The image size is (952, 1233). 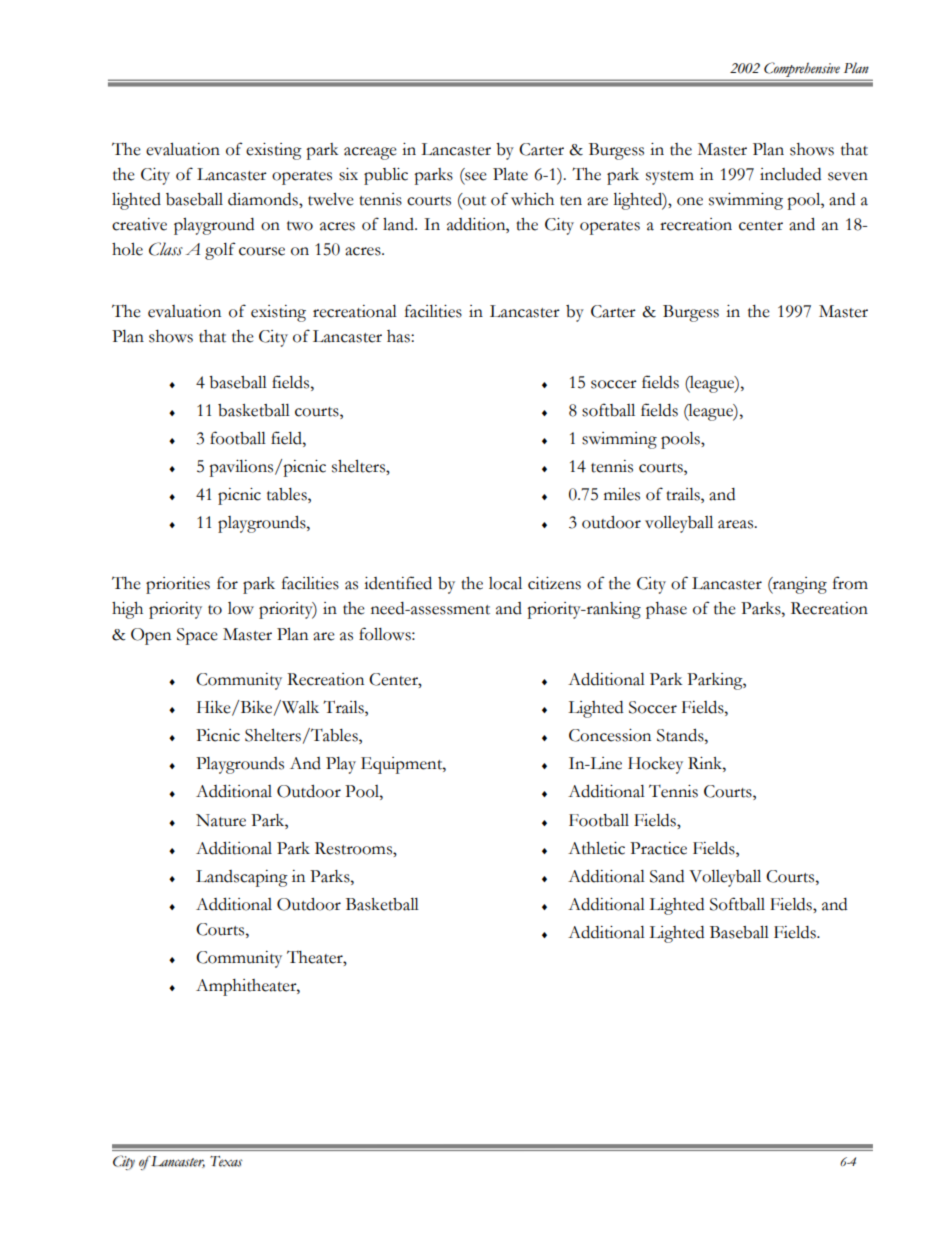 I want to click on from, so click(x=850, y=583).
